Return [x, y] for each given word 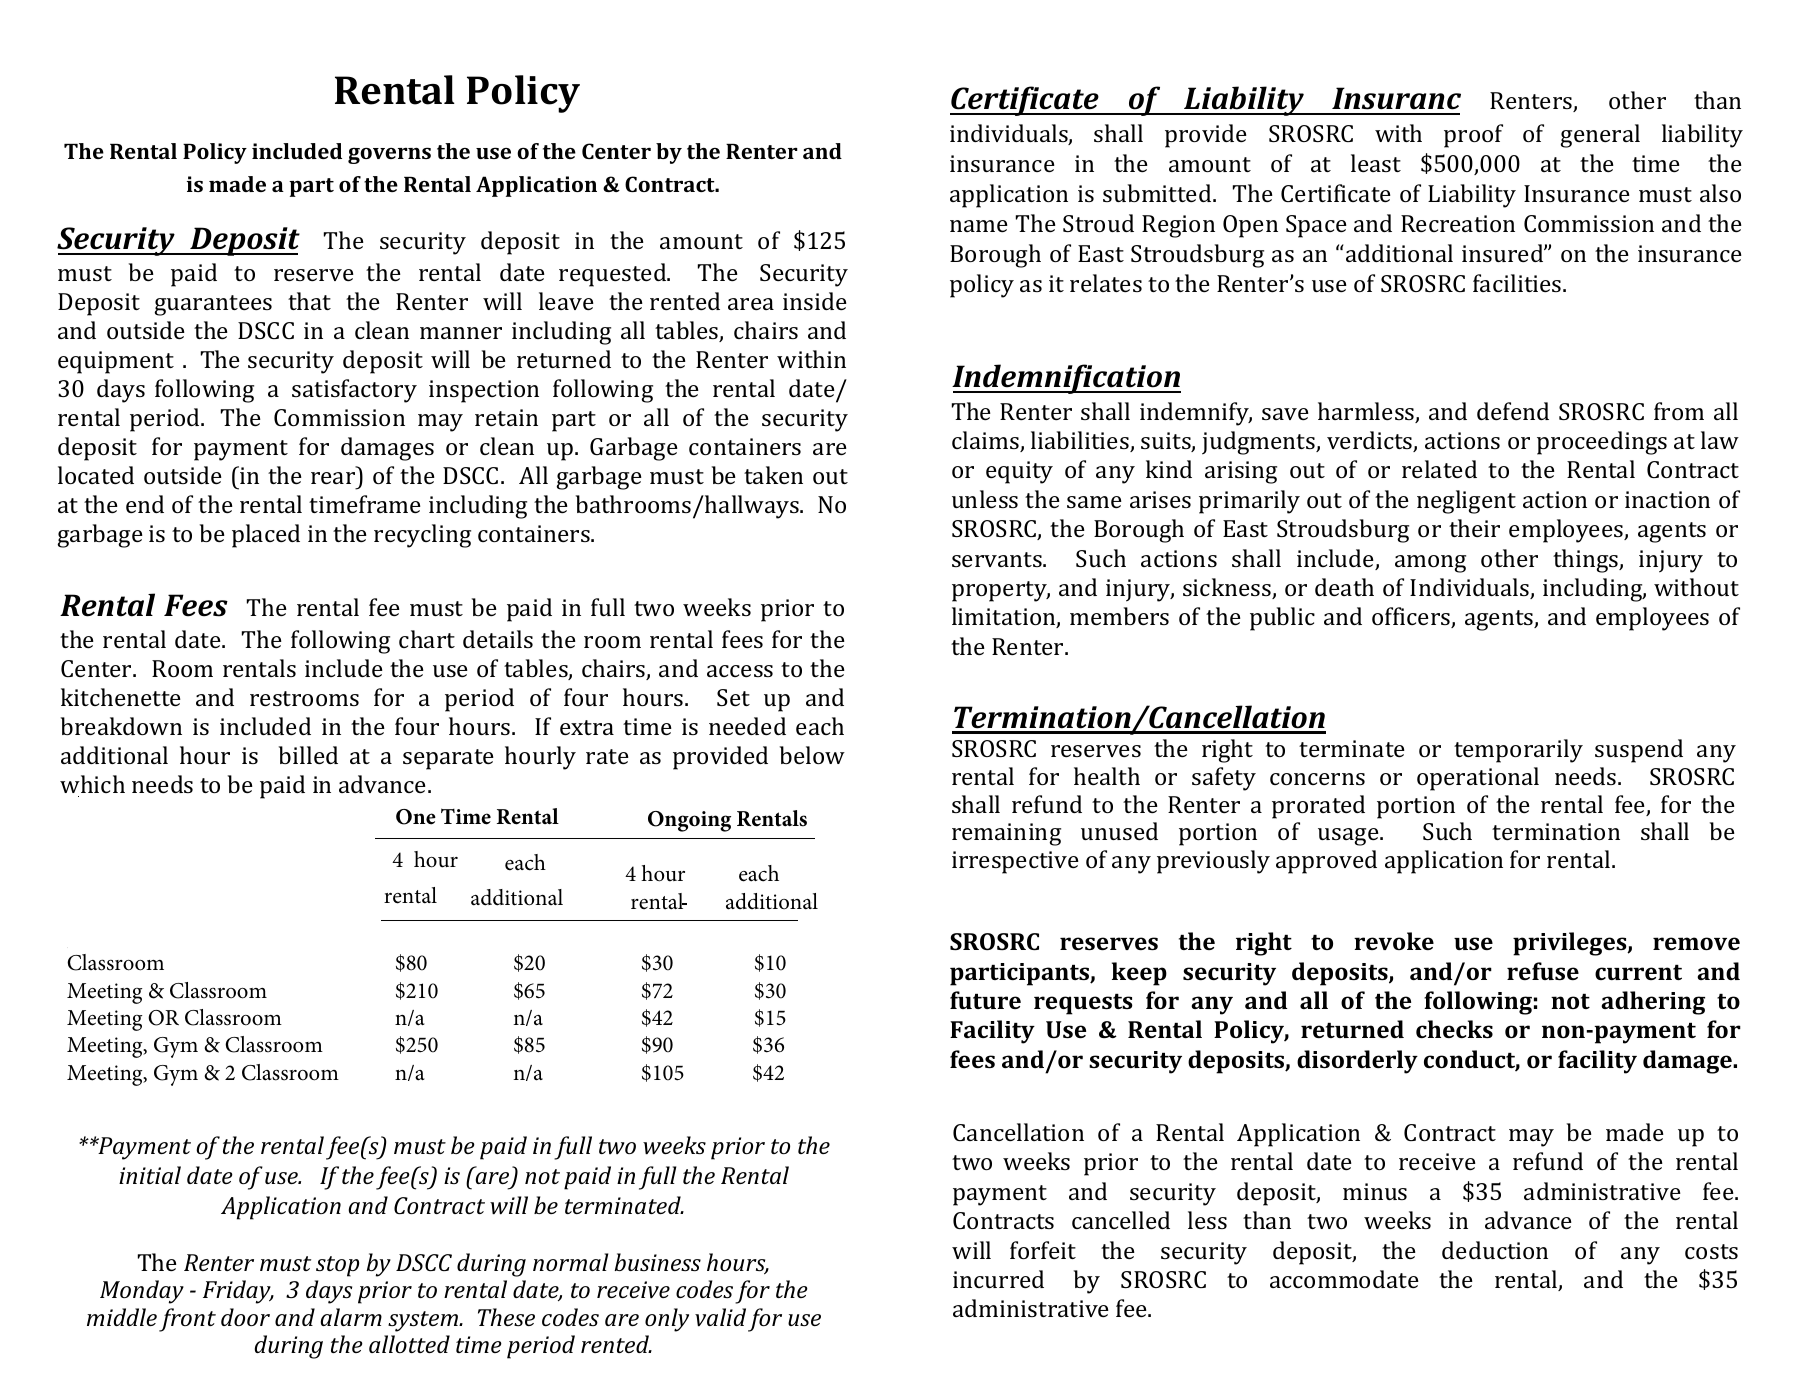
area [751, 304]
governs [389, 155]
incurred [998, 1279]
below [812, 755]
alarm [351, 1317]
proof [1473, 136]
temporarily [1518, 751]
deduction [1495, 1250]
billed [308, 755]
